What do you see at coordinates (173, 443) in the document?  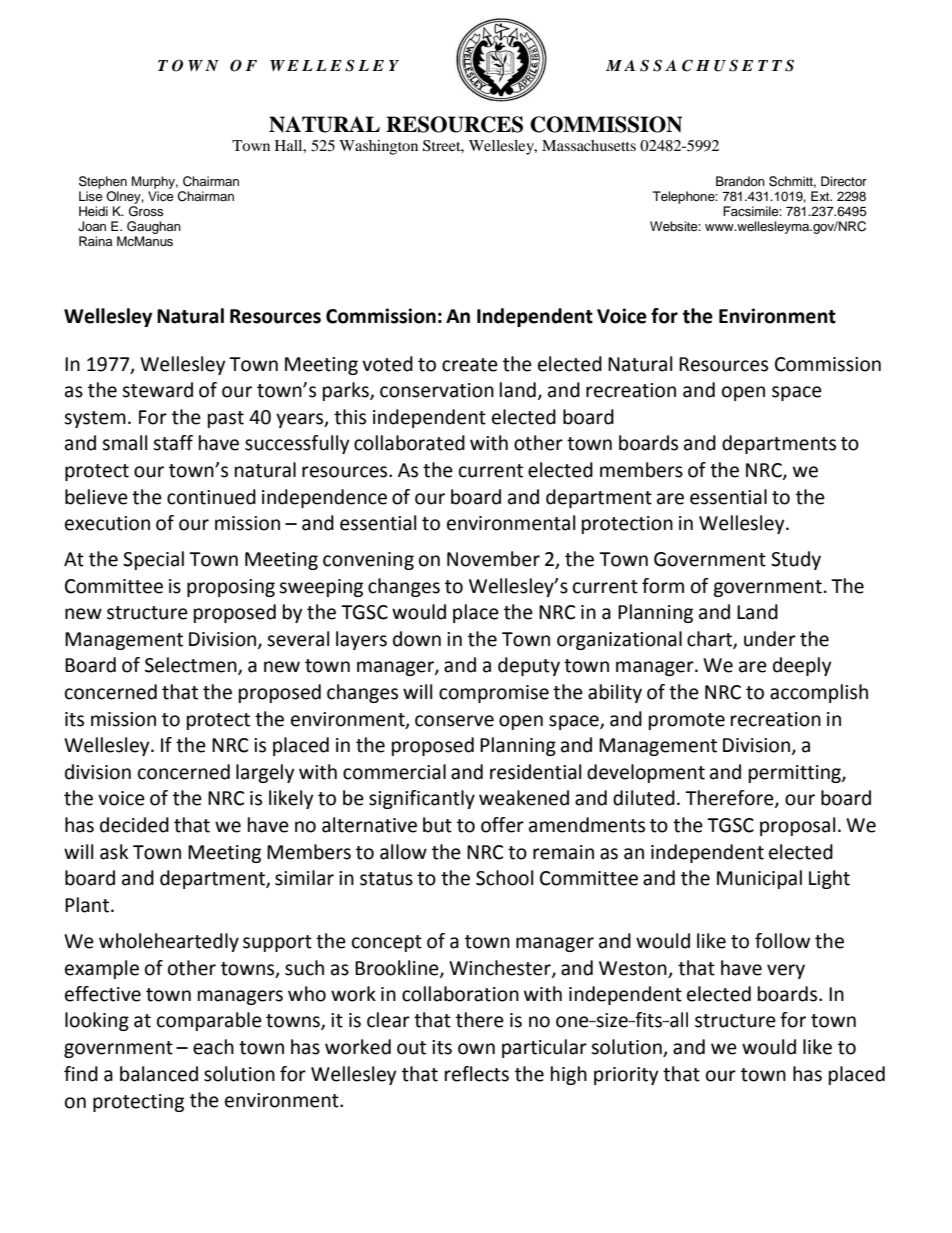 I see `staff` at bounding box center [173, 443].
